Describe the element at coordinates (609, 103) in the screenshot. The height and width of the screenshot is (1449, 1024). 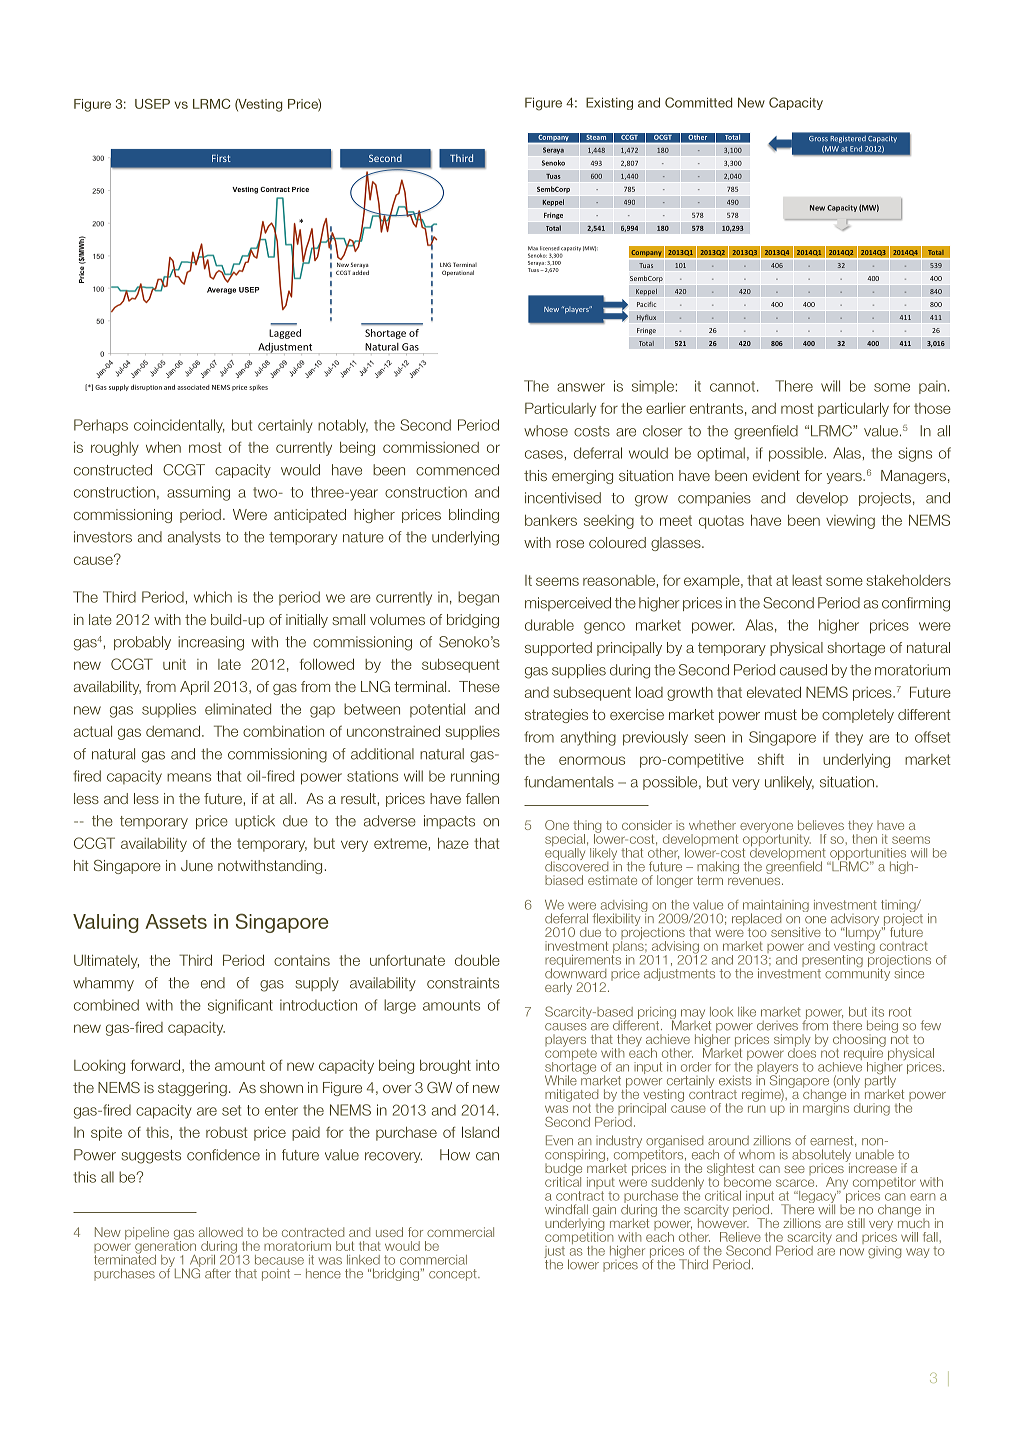
I see `Existing` at that location.
